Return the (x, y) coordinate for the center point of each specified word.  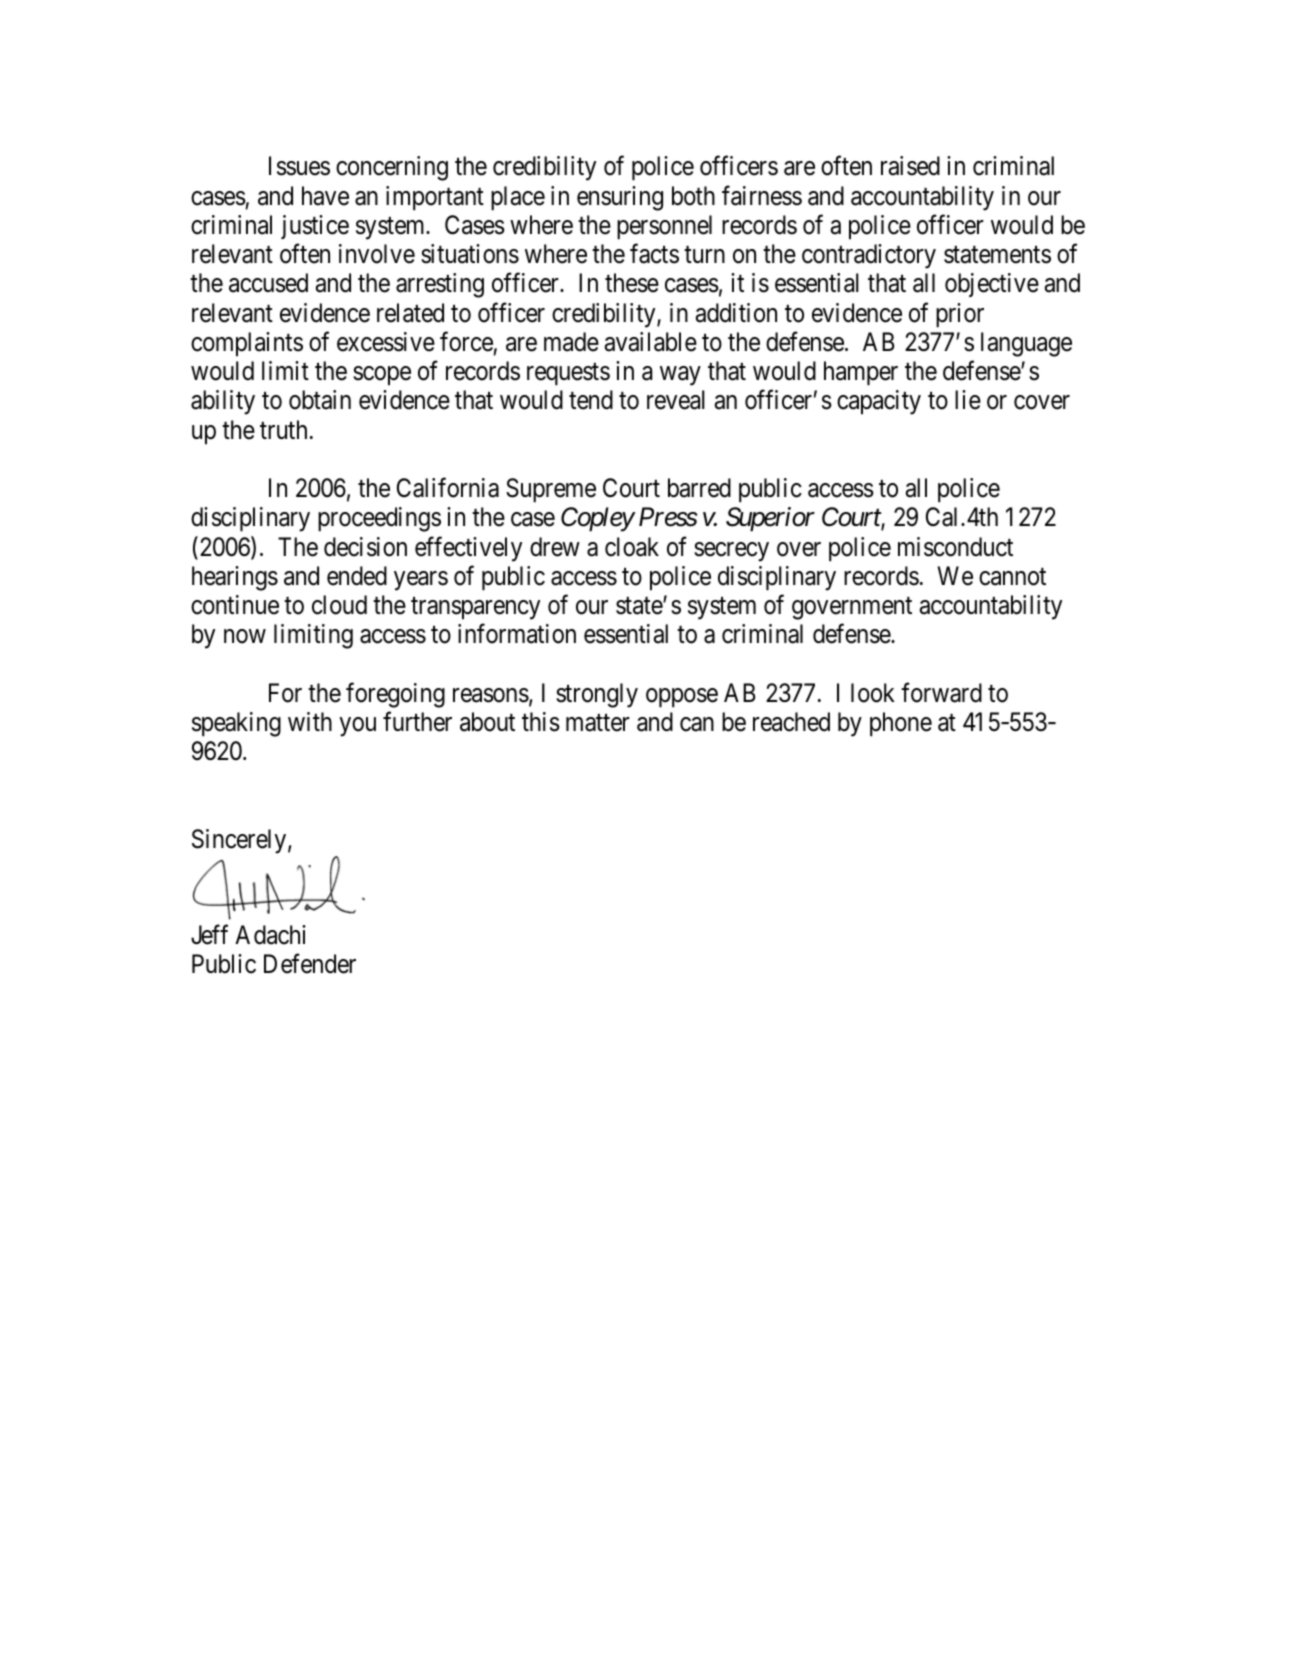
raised (910, 166)
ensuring (620, 198)
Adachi (270, 935)
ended (357, 576)
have (325, 196)
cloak (632, 547)
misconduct (955, 547)
